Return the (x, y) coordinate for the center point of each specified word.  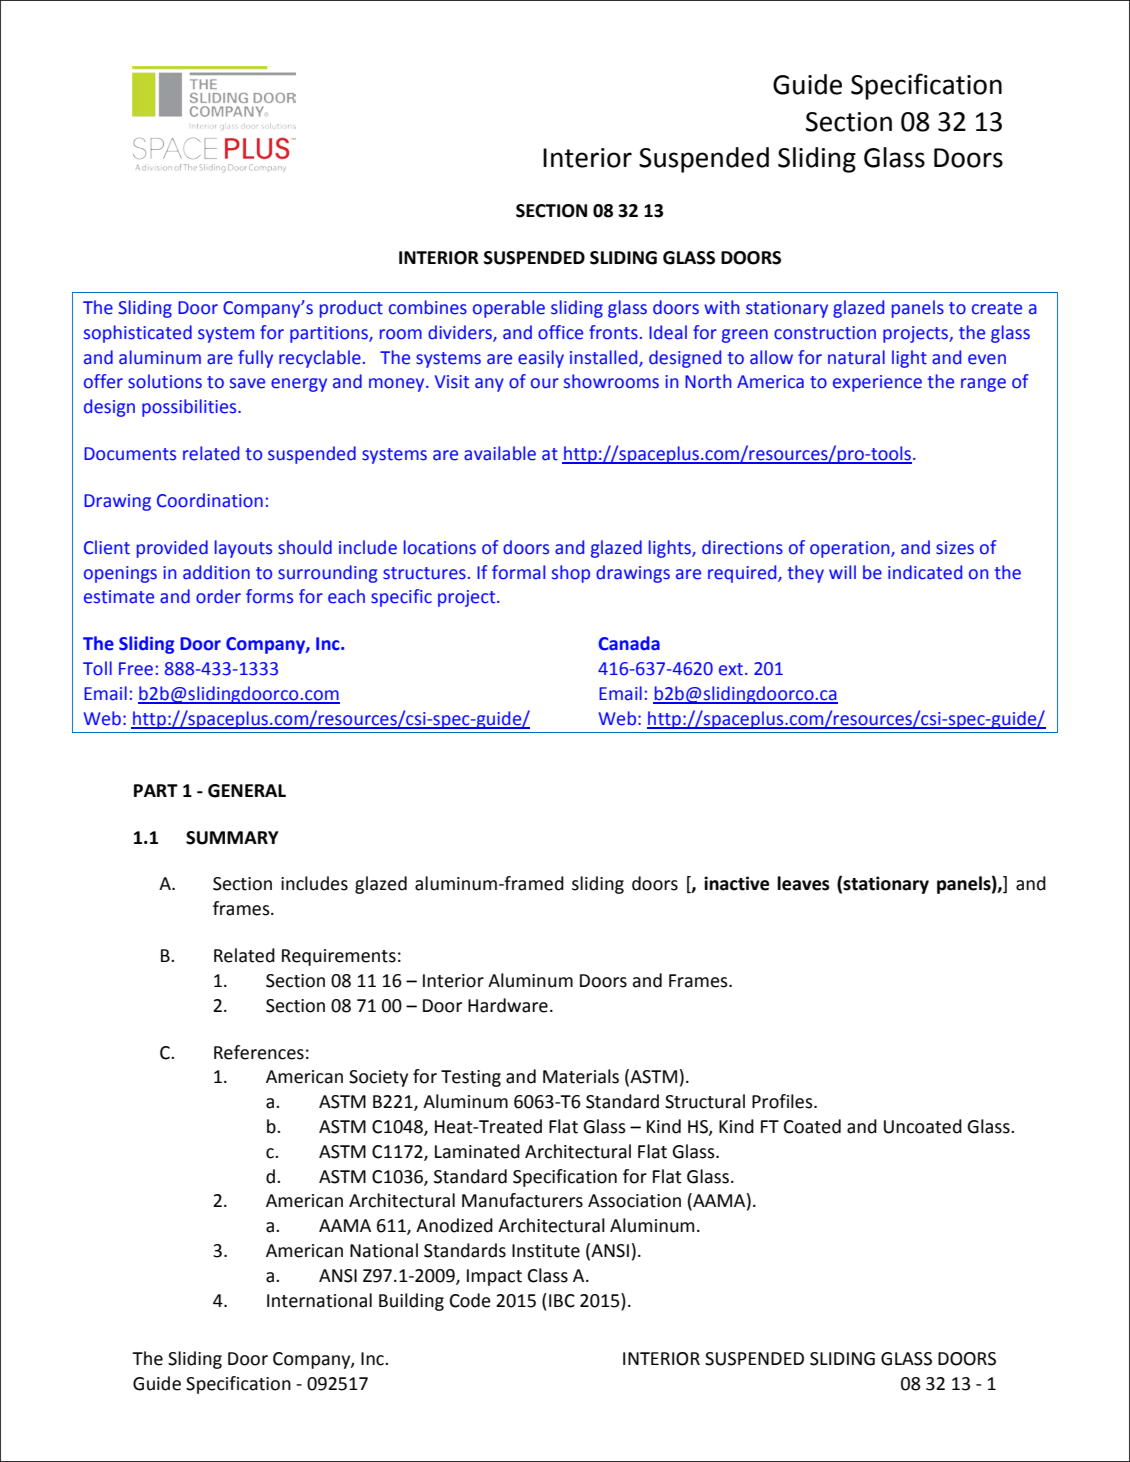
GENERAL (247, 791)
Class (548, 1275)
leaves (803, 883)
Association (634, 1201)
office (560, 332)
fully (255, 359)
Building (411, 1302)
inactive (736, 883)
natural (856, 357)
